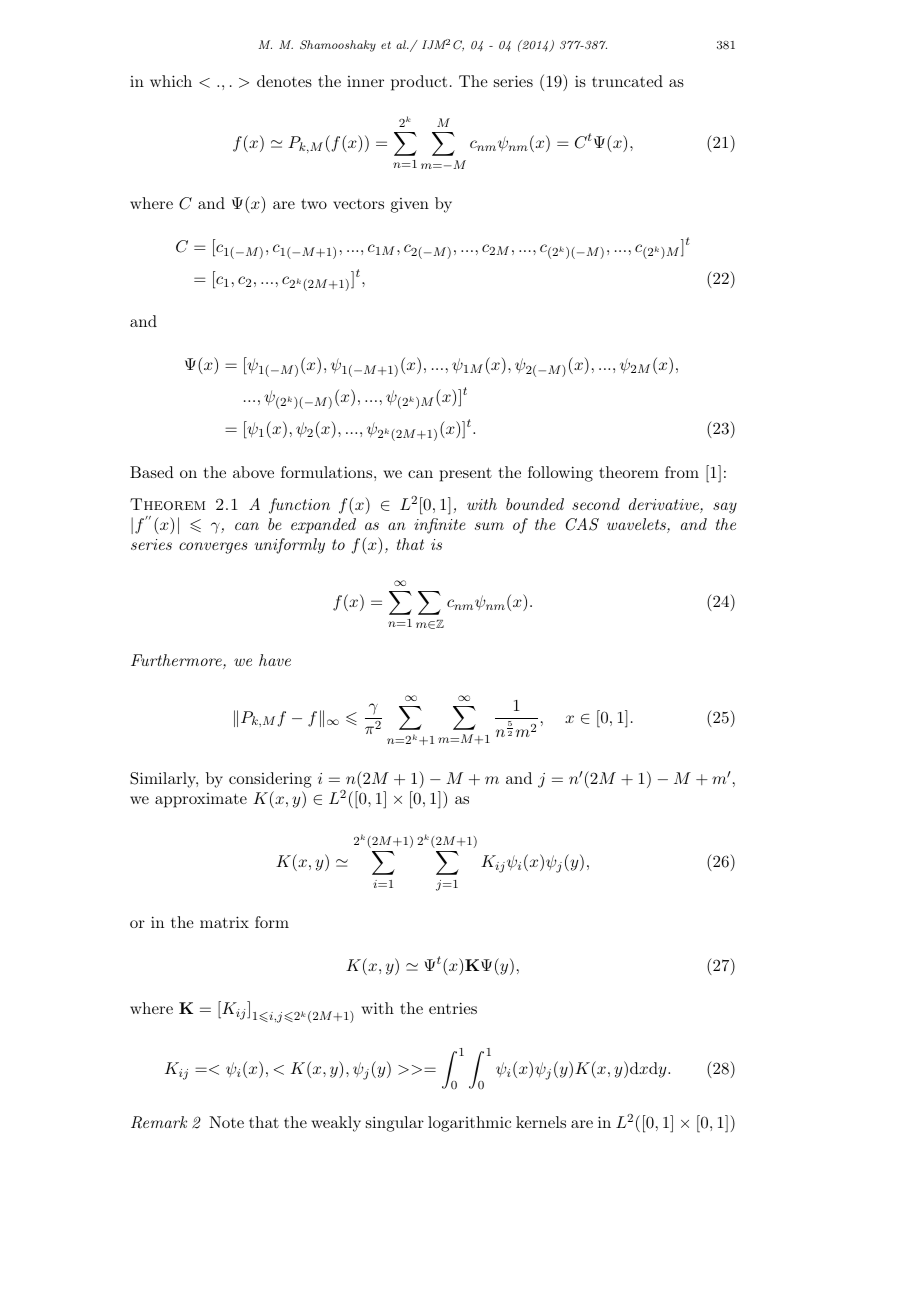  What do you see at coordinates (410, 205) in the screenshot?
I see `given` at bounding box center [410, 205].
